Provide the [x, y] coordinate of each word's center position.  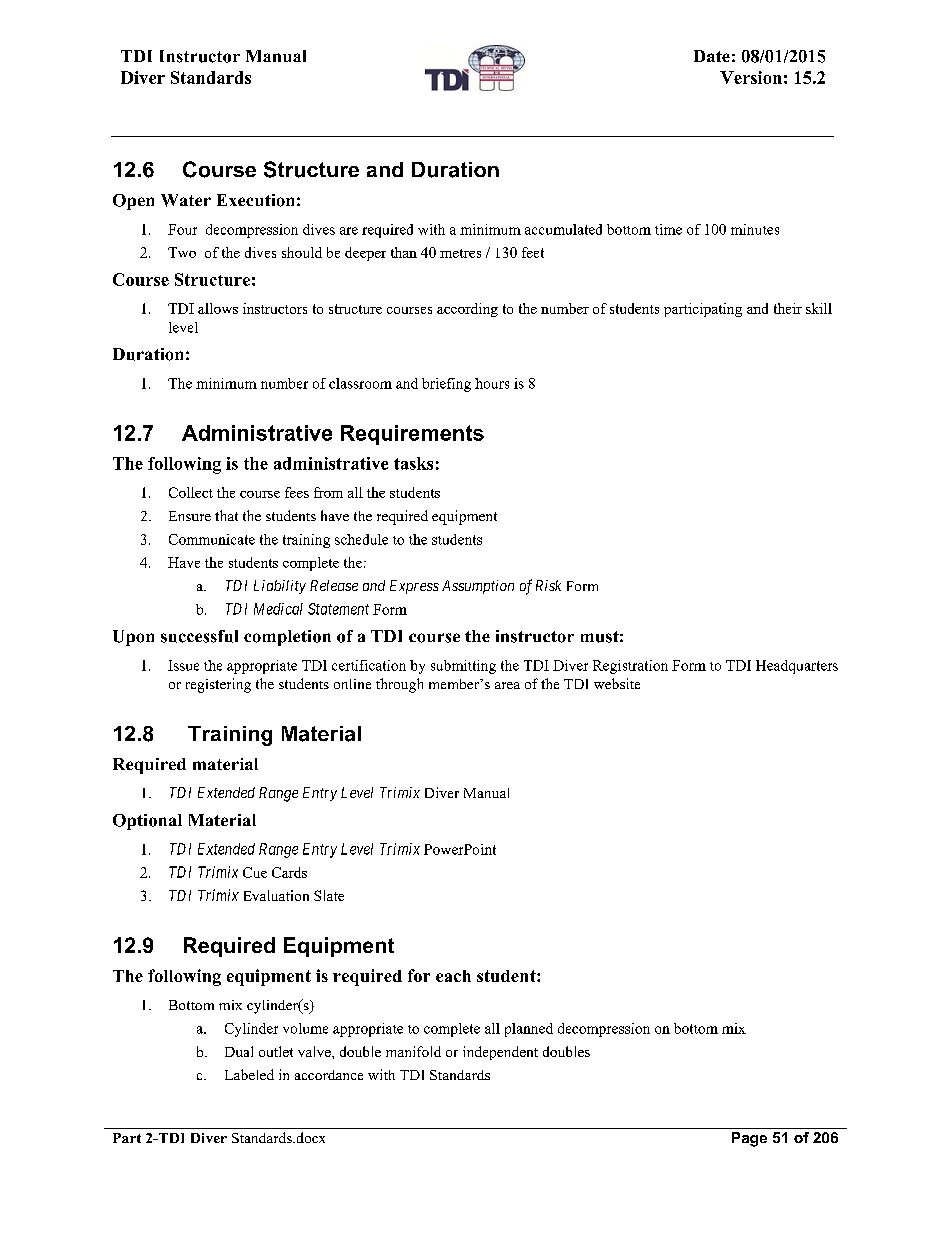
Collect [191, 492]
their [788, 308]
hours [492, 383]
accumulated [563, 229]
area [507, 685]
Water [186, 200]
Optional [147, 822]
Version [751, 77]
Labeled [249, 1074]
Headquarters [797, 667]
